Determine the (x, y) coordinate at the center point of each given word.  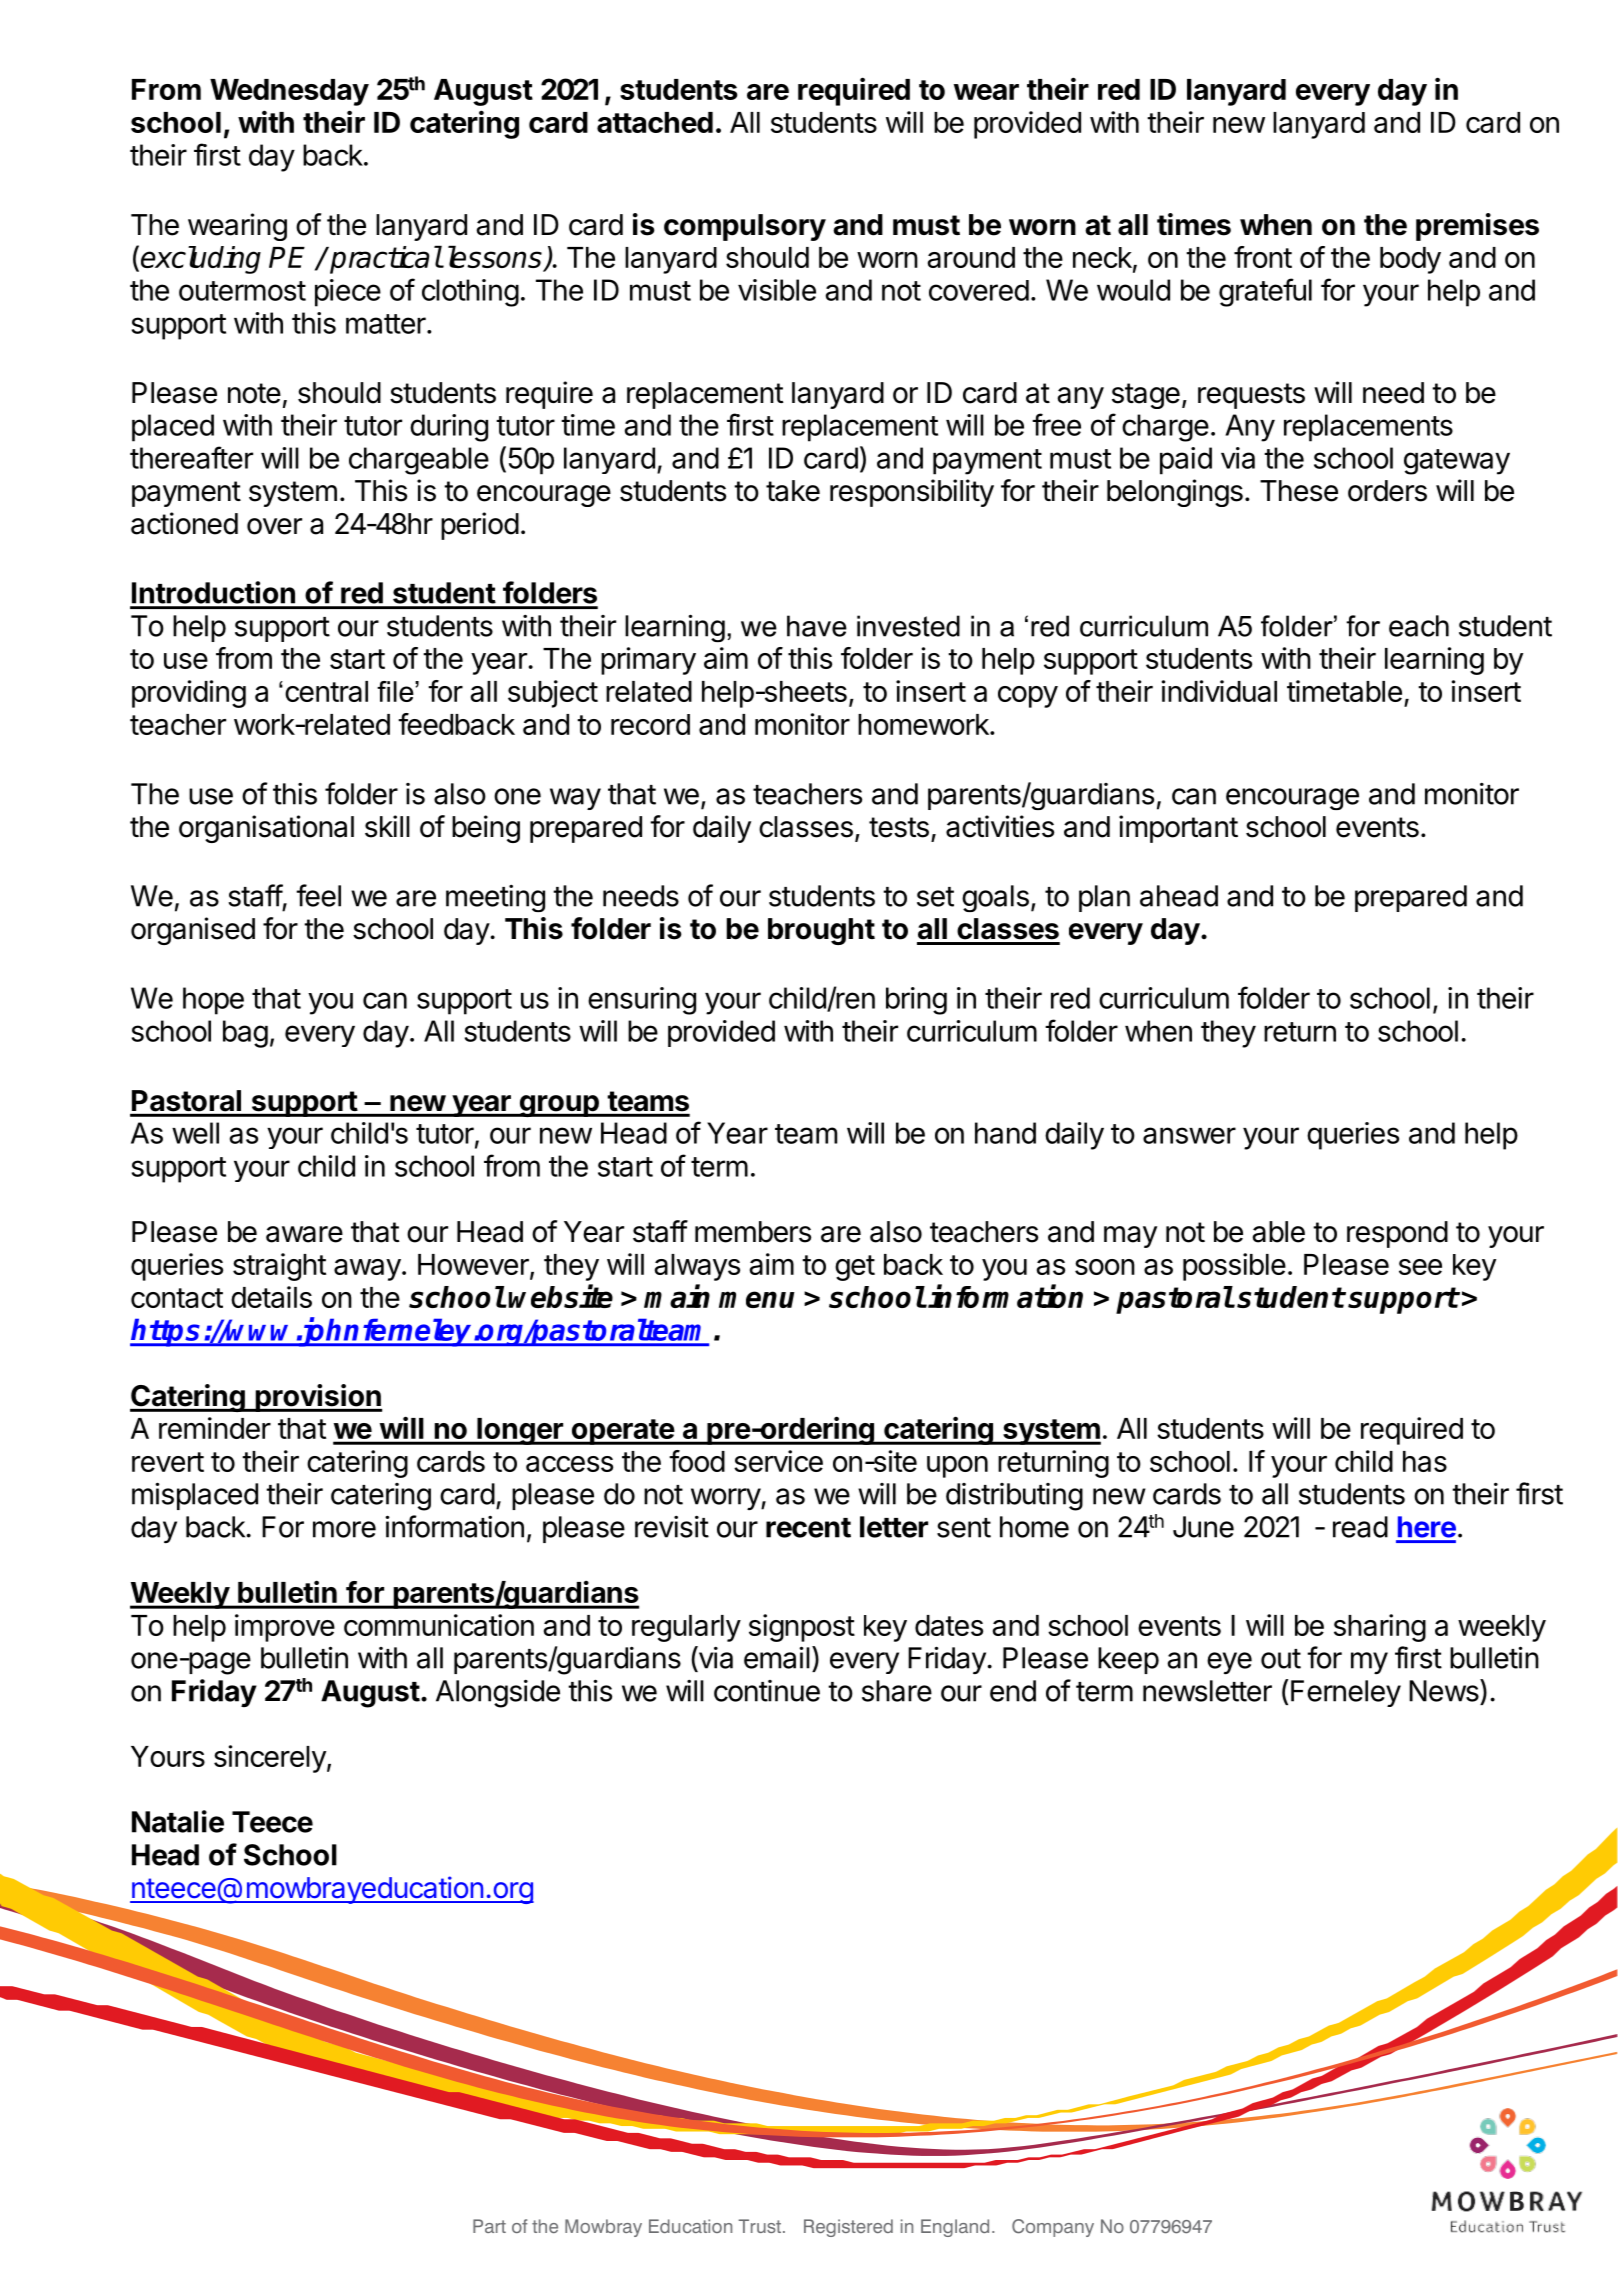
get (855, 1268)
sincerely (270, 1759)
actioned (184, 523)
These (1299, 491)
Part (489, 2226)
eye (1229, 1663)
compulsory (745, 227)
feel (318, 895)
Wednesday (289, 92)
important (1178, 829)
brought (821, 931)
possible (1234, 1267)
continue (767, 1691)
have (817, 626)
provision (317, 1398)
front (1263, 257)
